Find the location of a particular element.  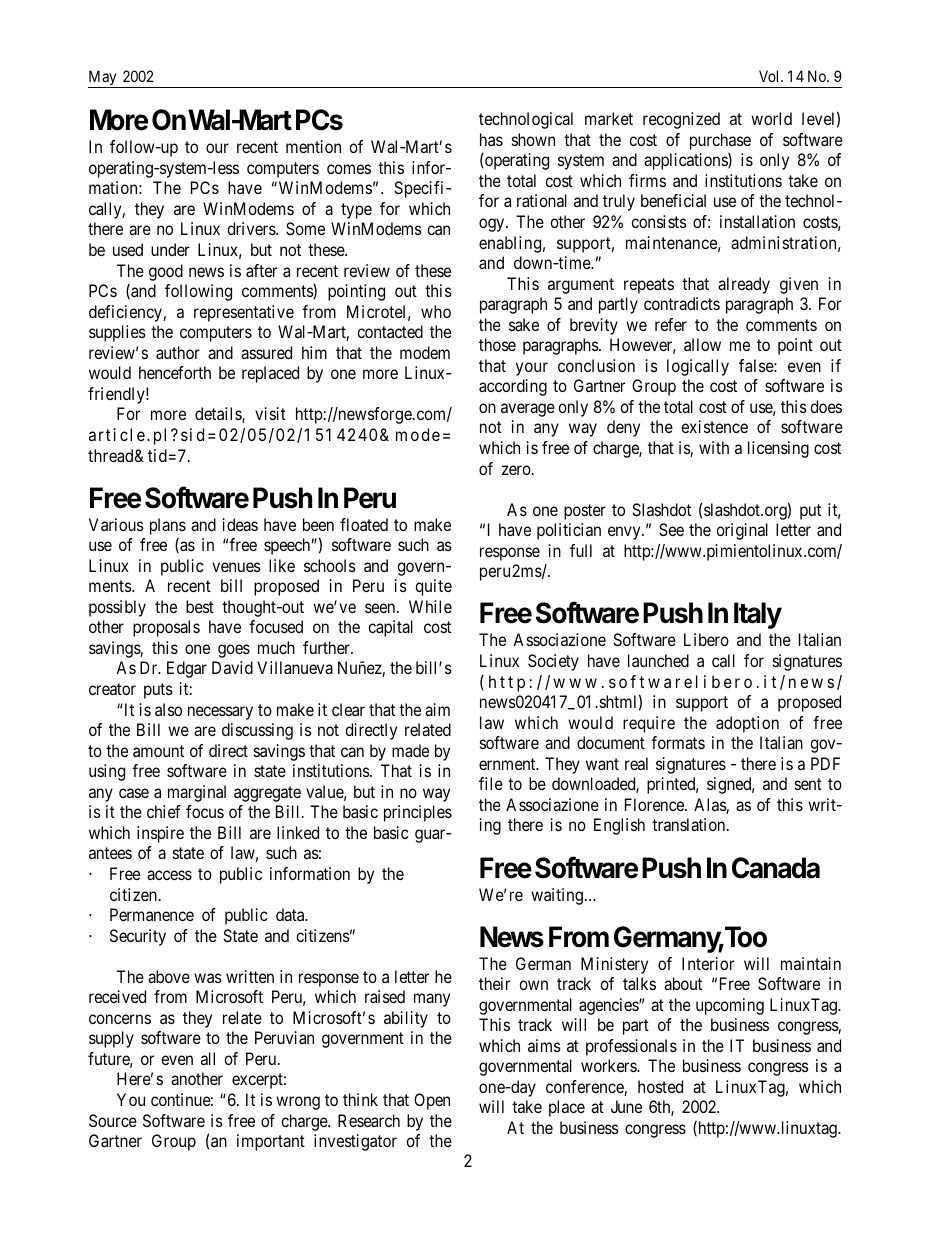

Source is located at coordinates (113, 1120).
